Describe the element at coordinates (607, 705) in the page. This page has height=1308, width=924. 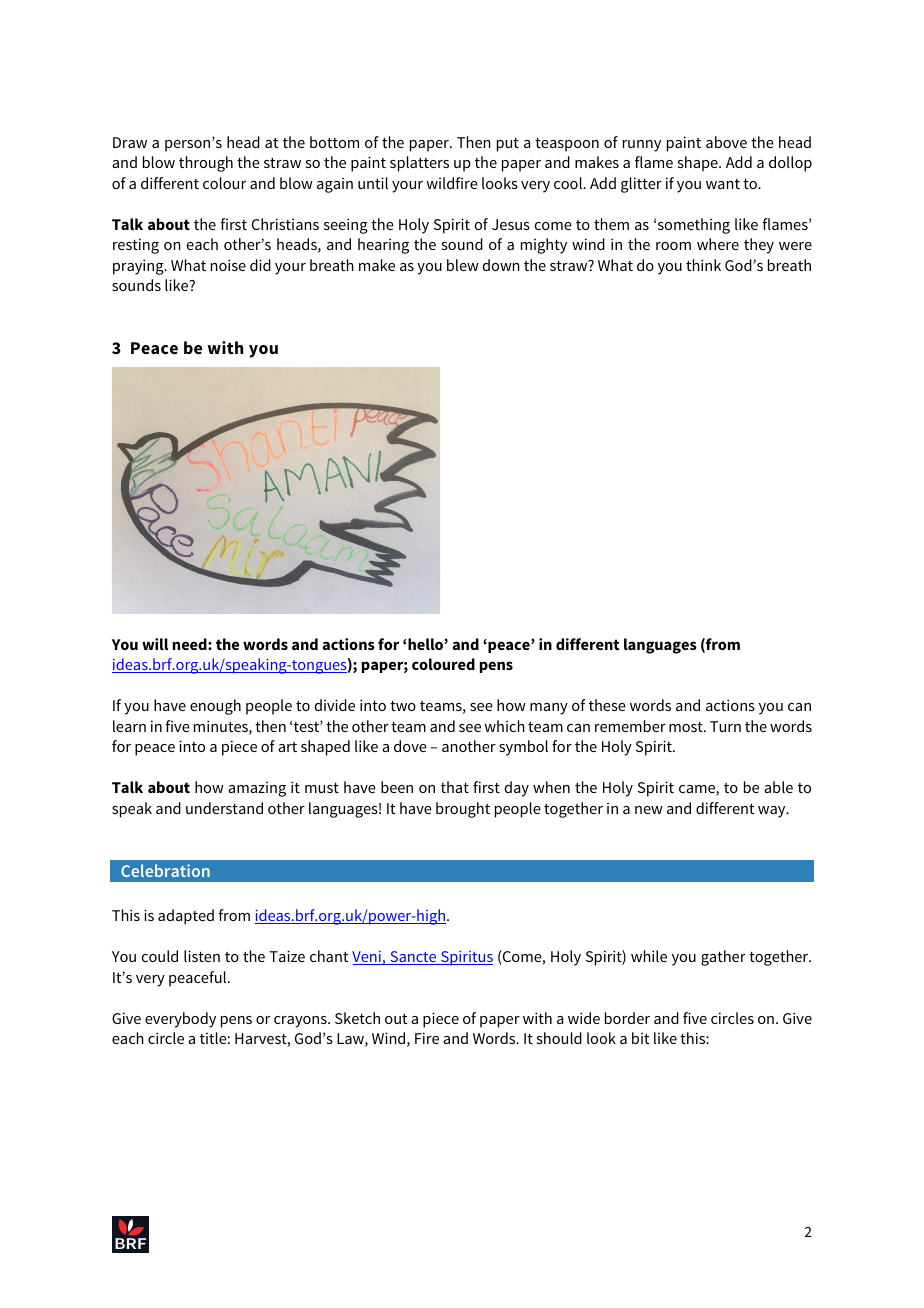
I see `these` at that location.
